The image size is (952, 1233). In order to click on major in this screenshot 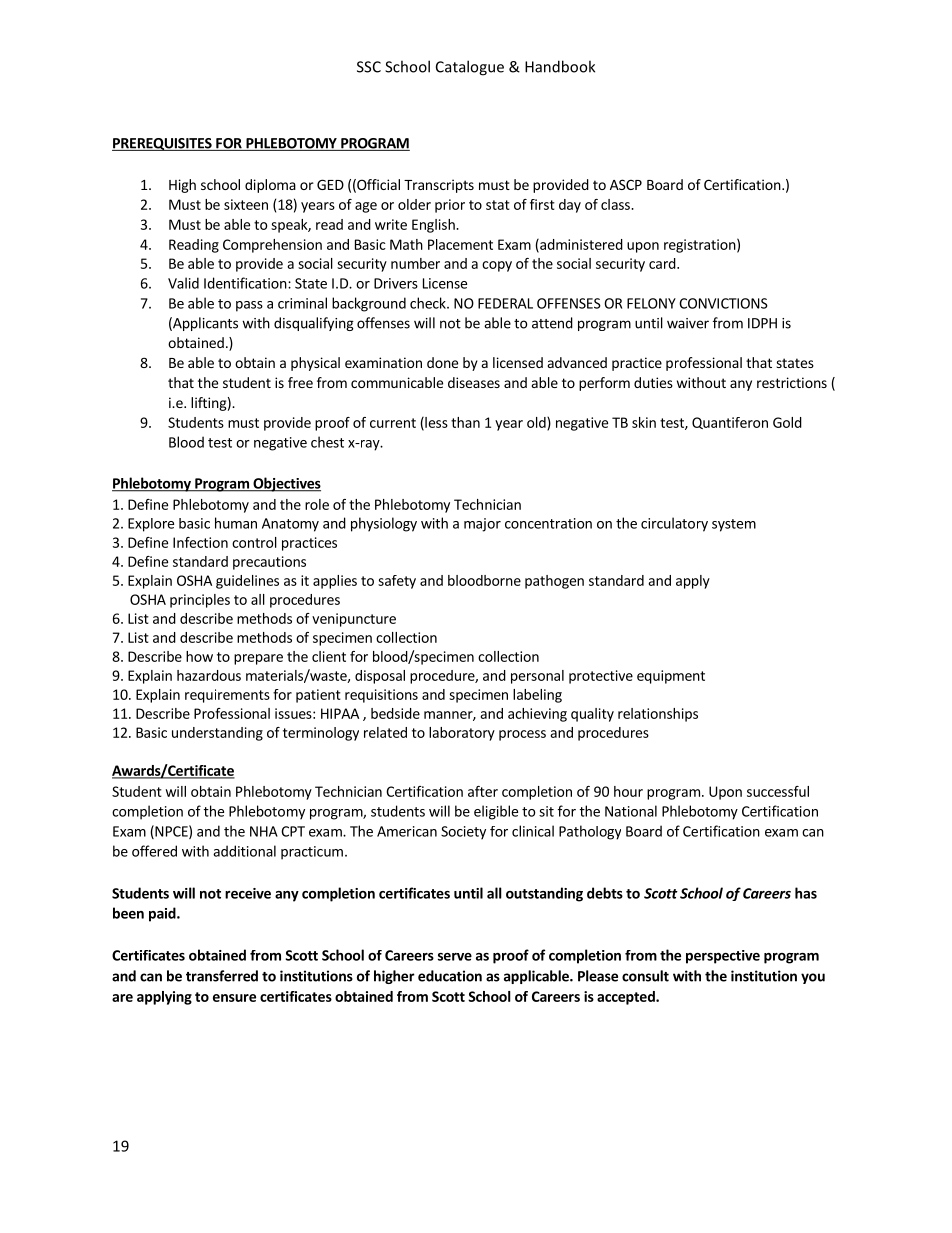, I will do `click(482, 525)`.
